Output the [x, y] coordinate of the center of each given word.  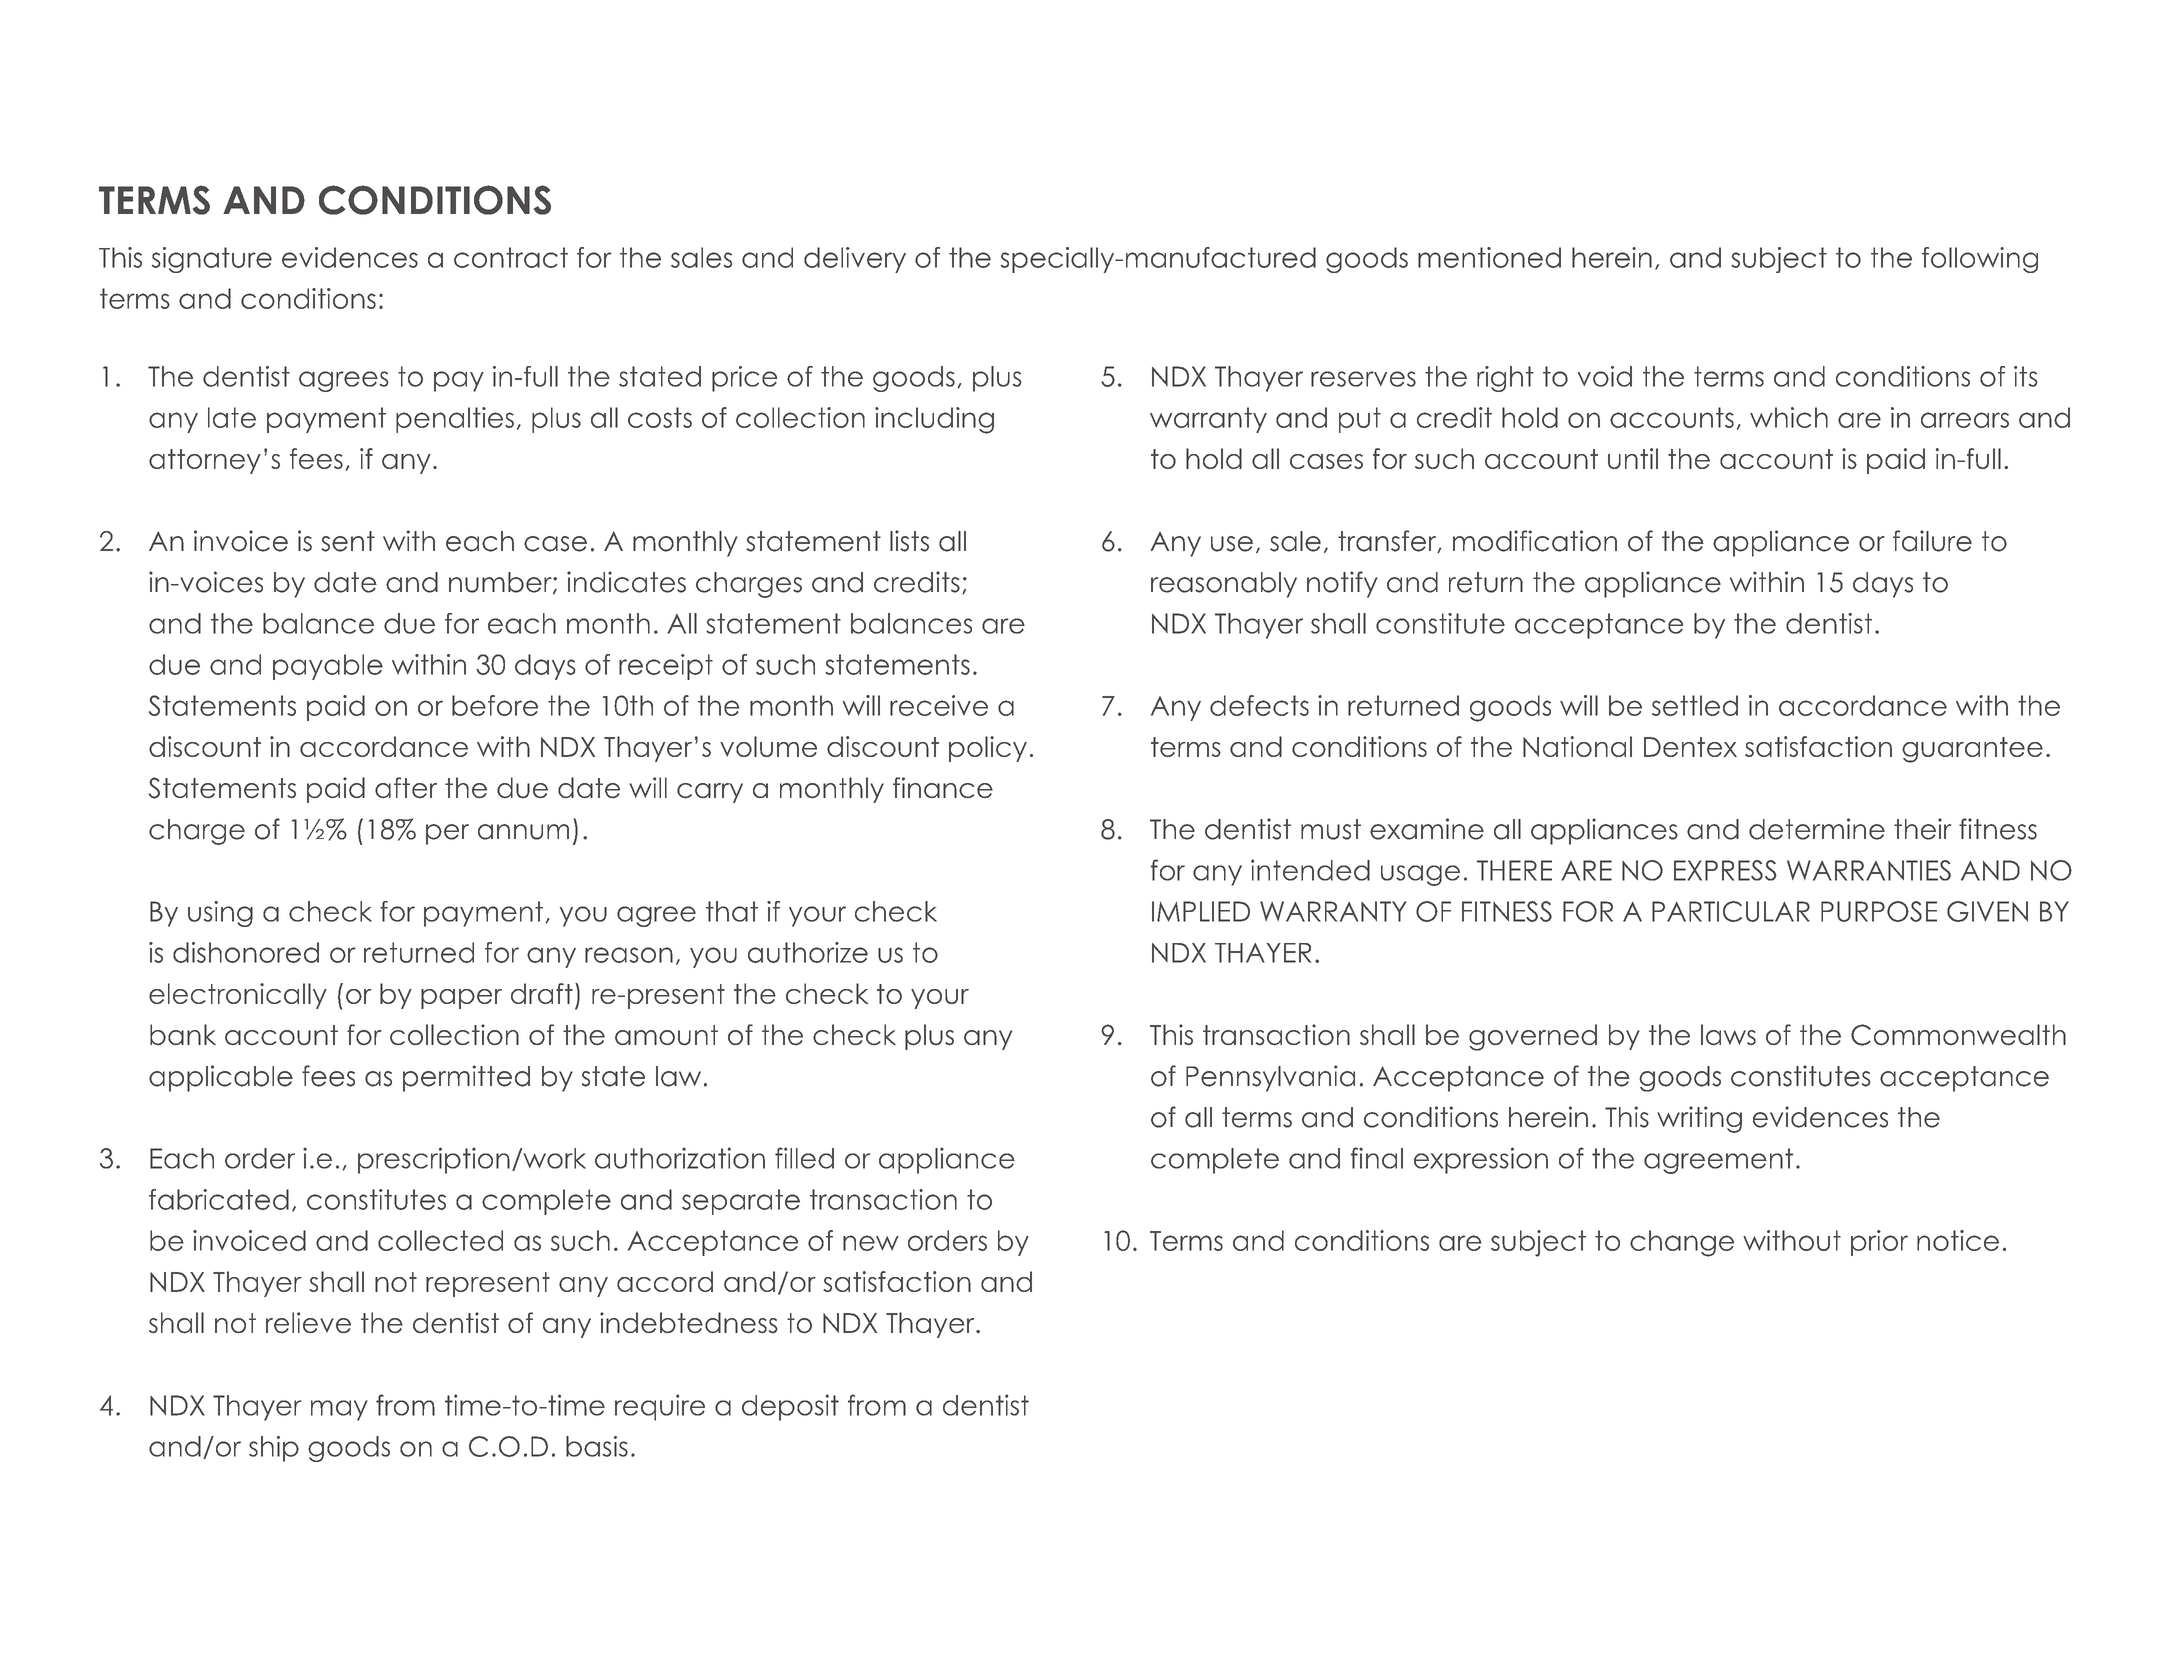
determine [1817, 829]
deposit [790, 1407]
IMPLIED [1201, 911]
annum [523, 832]
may [339, 1410]
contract [511, 257]
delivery [855, 260]
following [1980, 260]
